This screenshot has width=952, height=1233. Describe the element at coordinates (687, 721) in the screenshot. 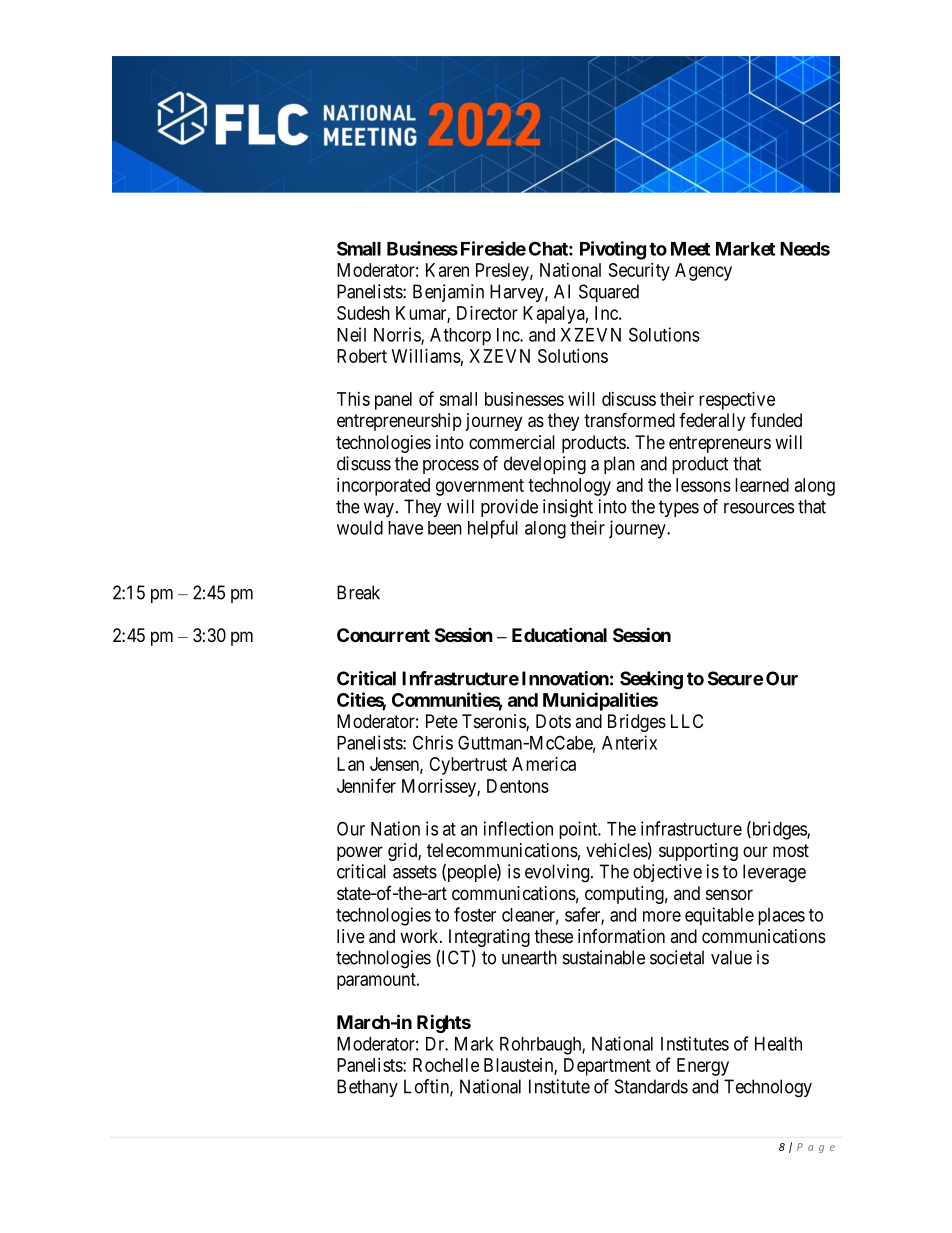

I see `LLC` at that location.
